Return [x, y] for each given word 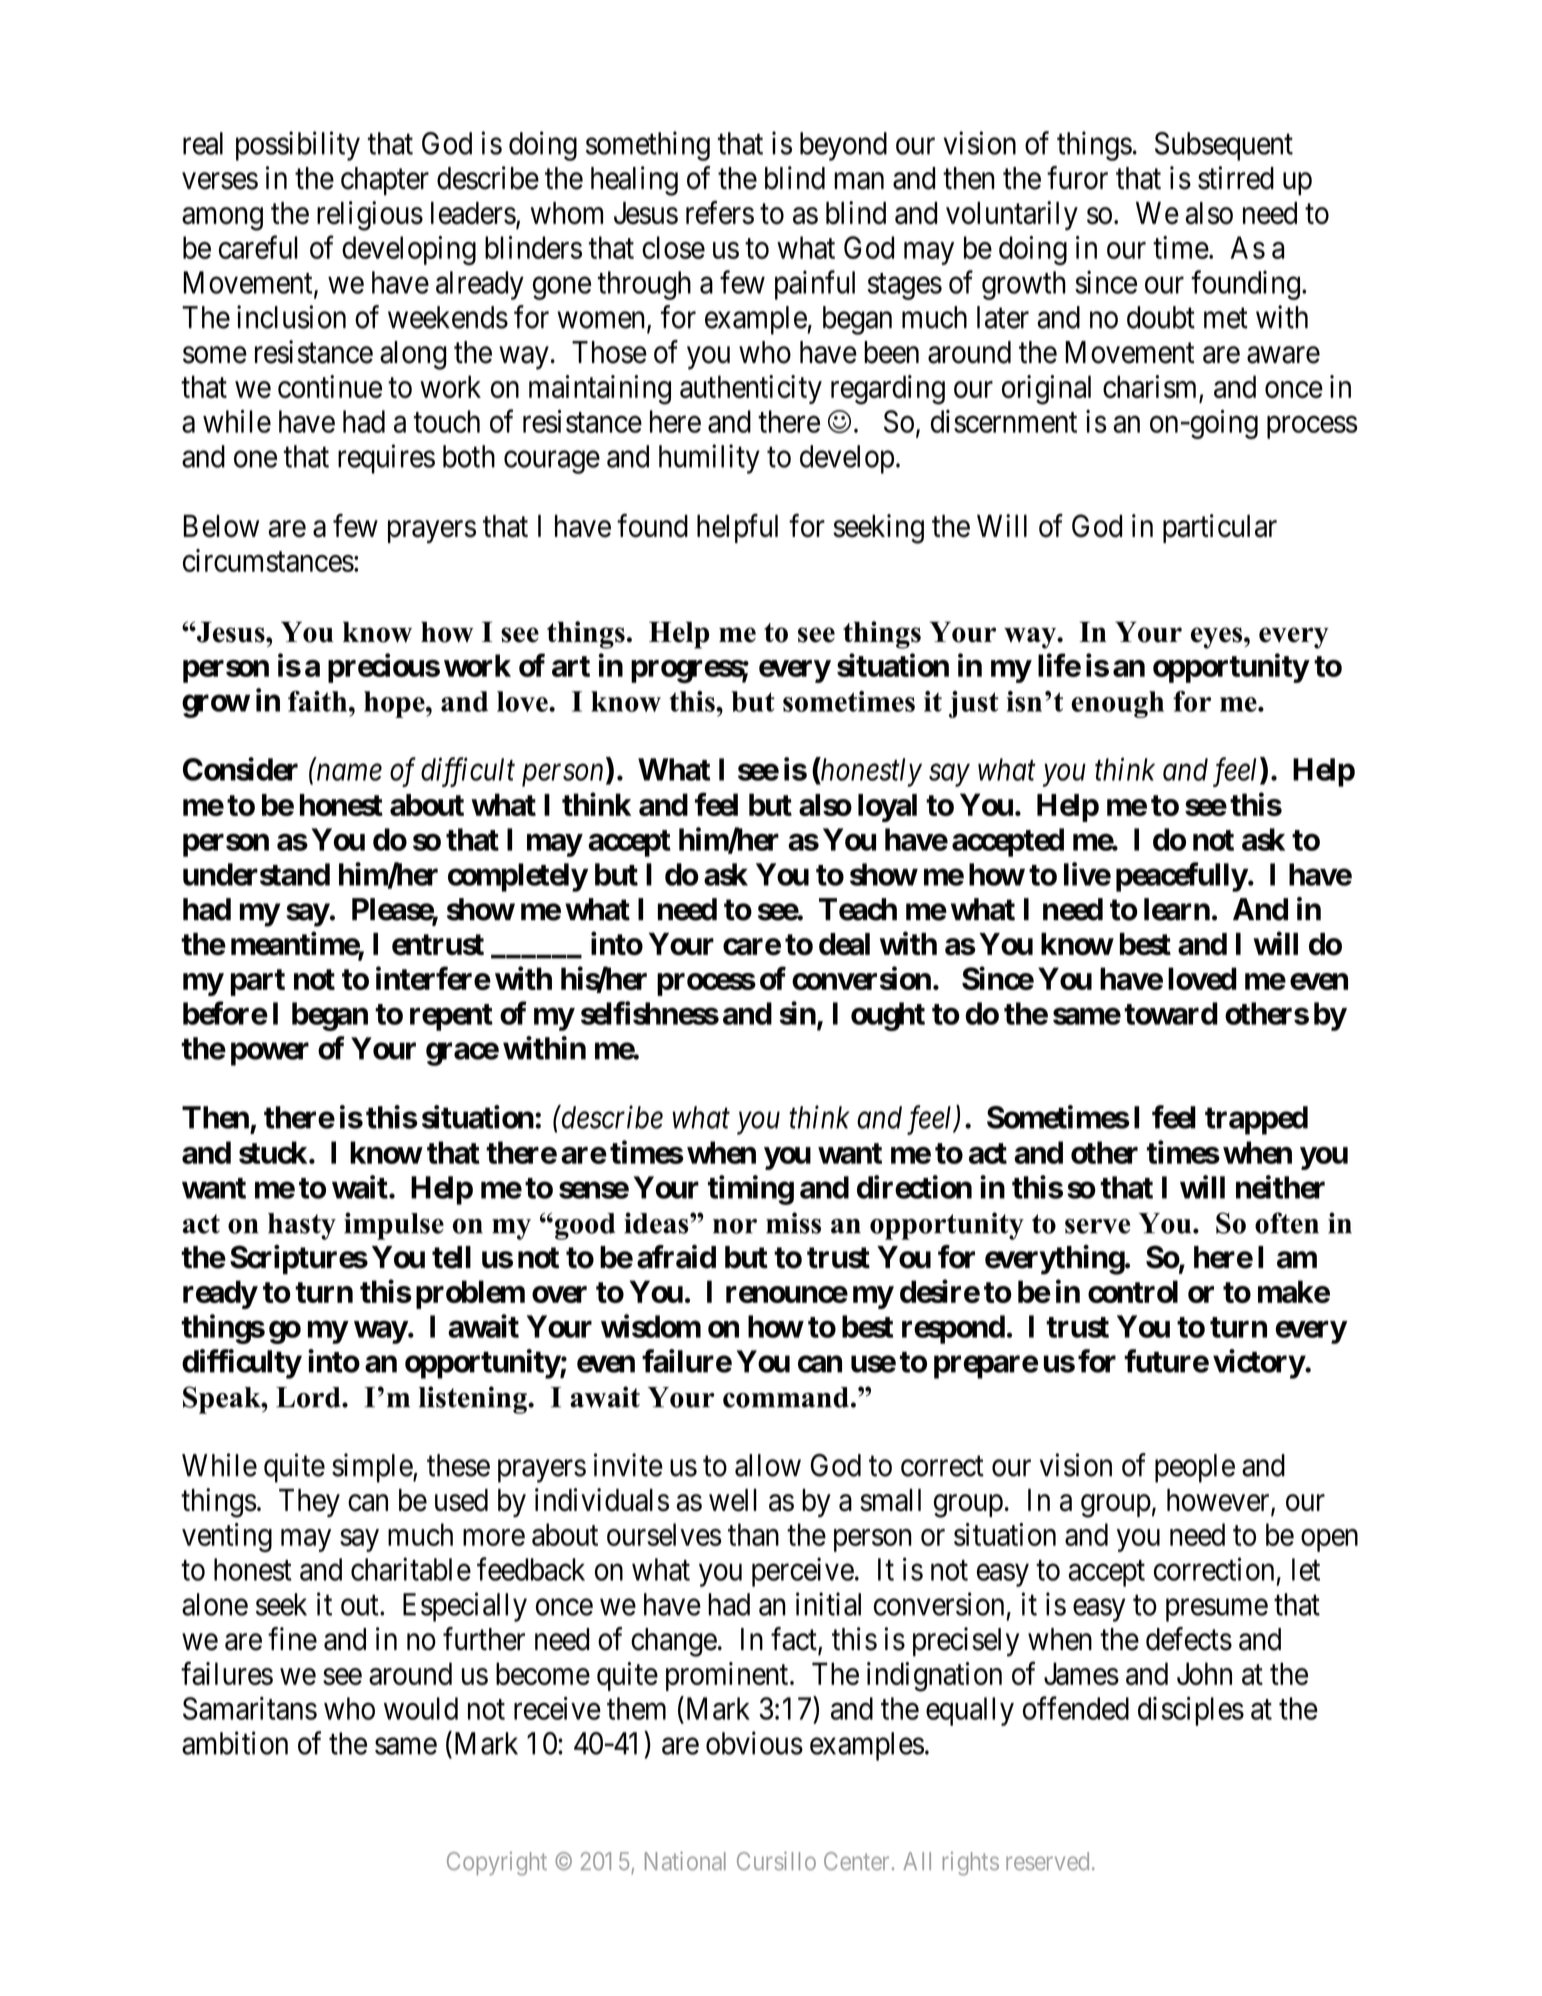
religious [370, 216]
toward [1171, 1013]
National [685, 1860]
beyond [843, 146]
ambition [235, 1743]
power [270, 1054]
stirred [1236, 178]
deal [844, 944]
